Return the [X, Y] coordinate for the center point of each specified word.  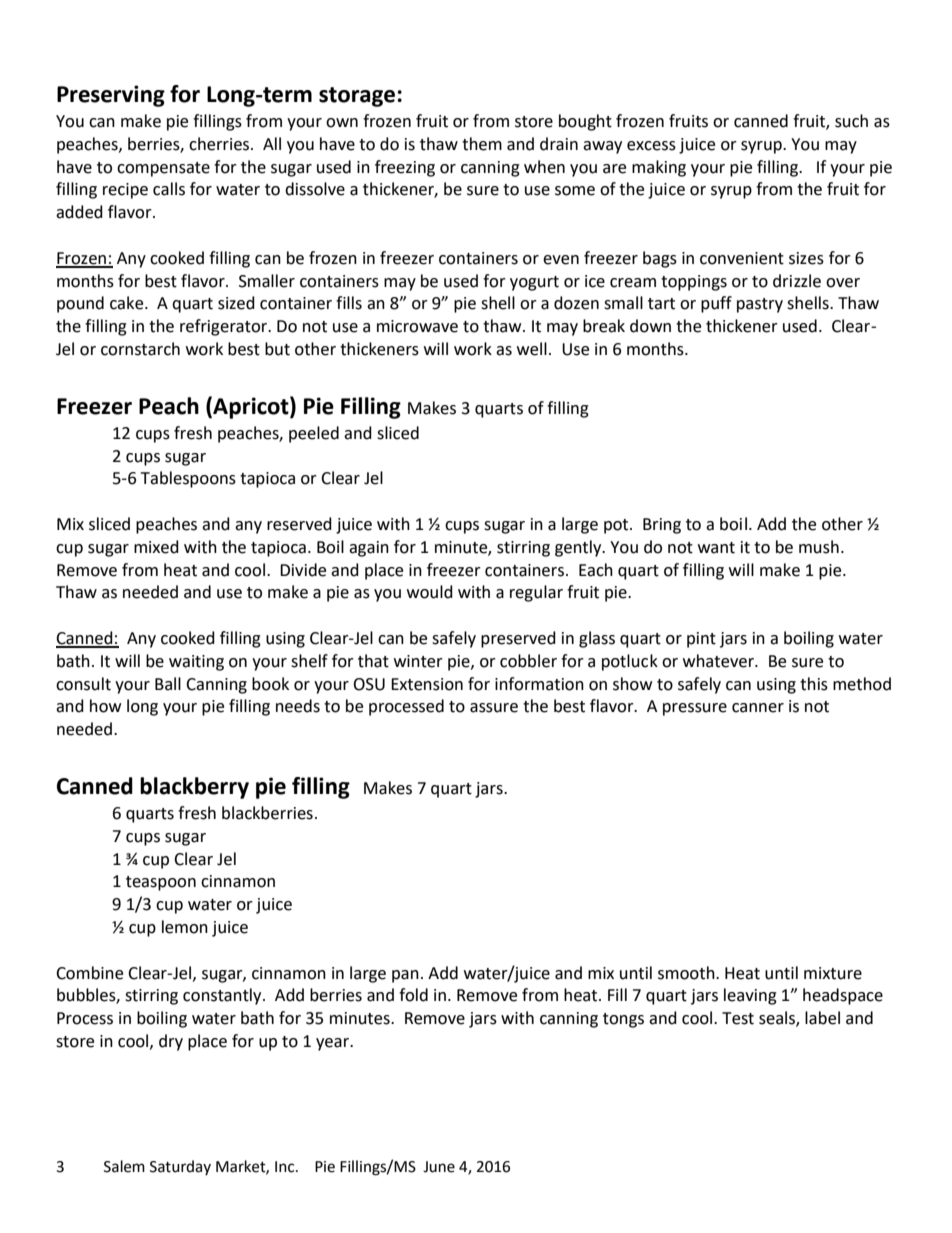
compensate [163, 169]
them [482, 144]
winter [418, 661]
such [851, 121]
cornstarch [140, 349]
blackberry [194, 788]
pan [405, 976]
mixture [833, 973]
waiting [196, 663]
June [439, 1167]
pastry [760, 305]
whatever [719, 661]
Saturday [180, 1167]
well [532, 349]
